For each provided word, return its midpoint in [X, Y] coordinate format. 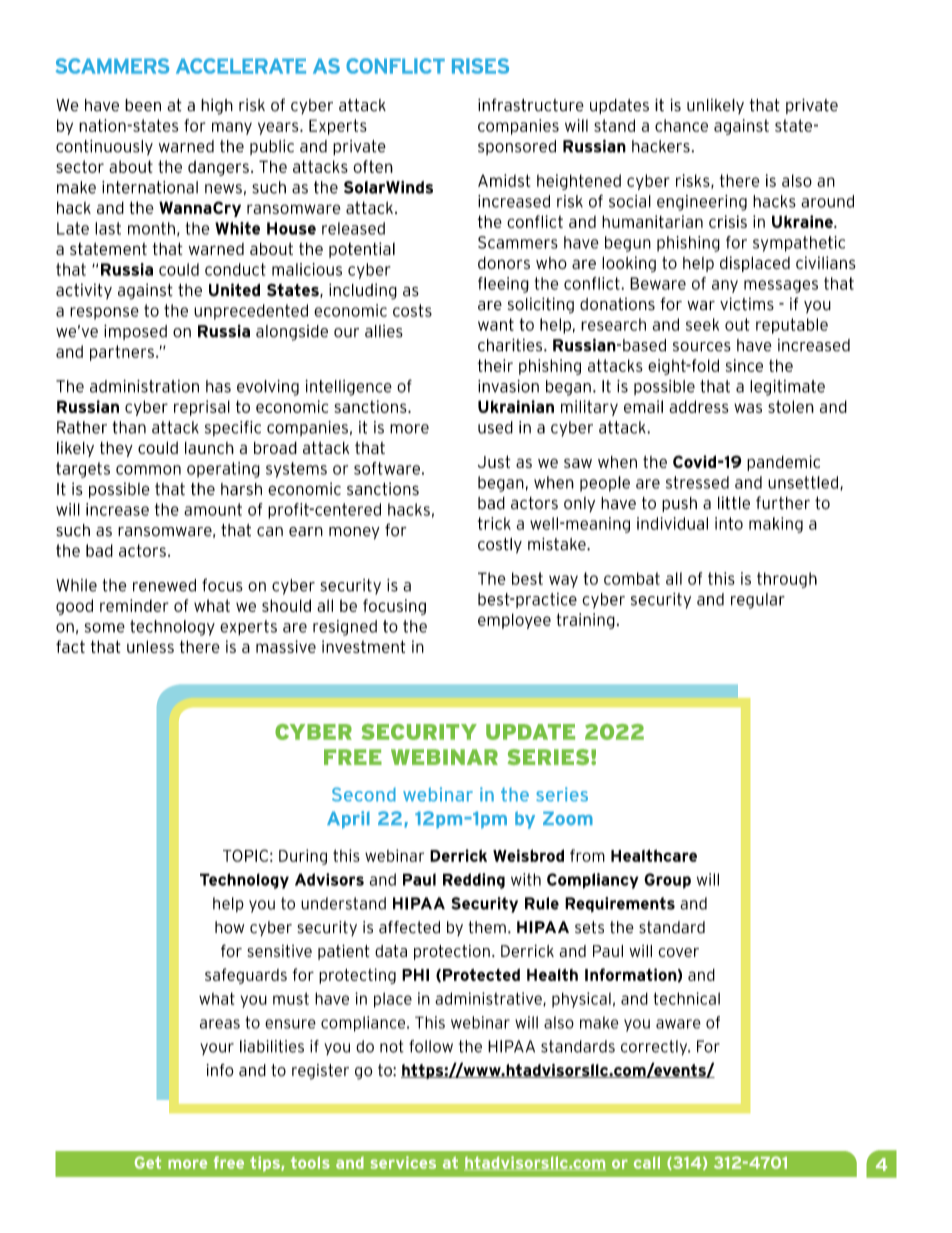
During [303, 857]
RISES [480, 66]
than [129, 427]
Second [364, 794]
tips [266, 1164]
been [143, 105]
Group [667, 881]
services [403, 1162]
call [647, 1162]
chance [681, 125]
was [748, 408]
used [495, 427]
